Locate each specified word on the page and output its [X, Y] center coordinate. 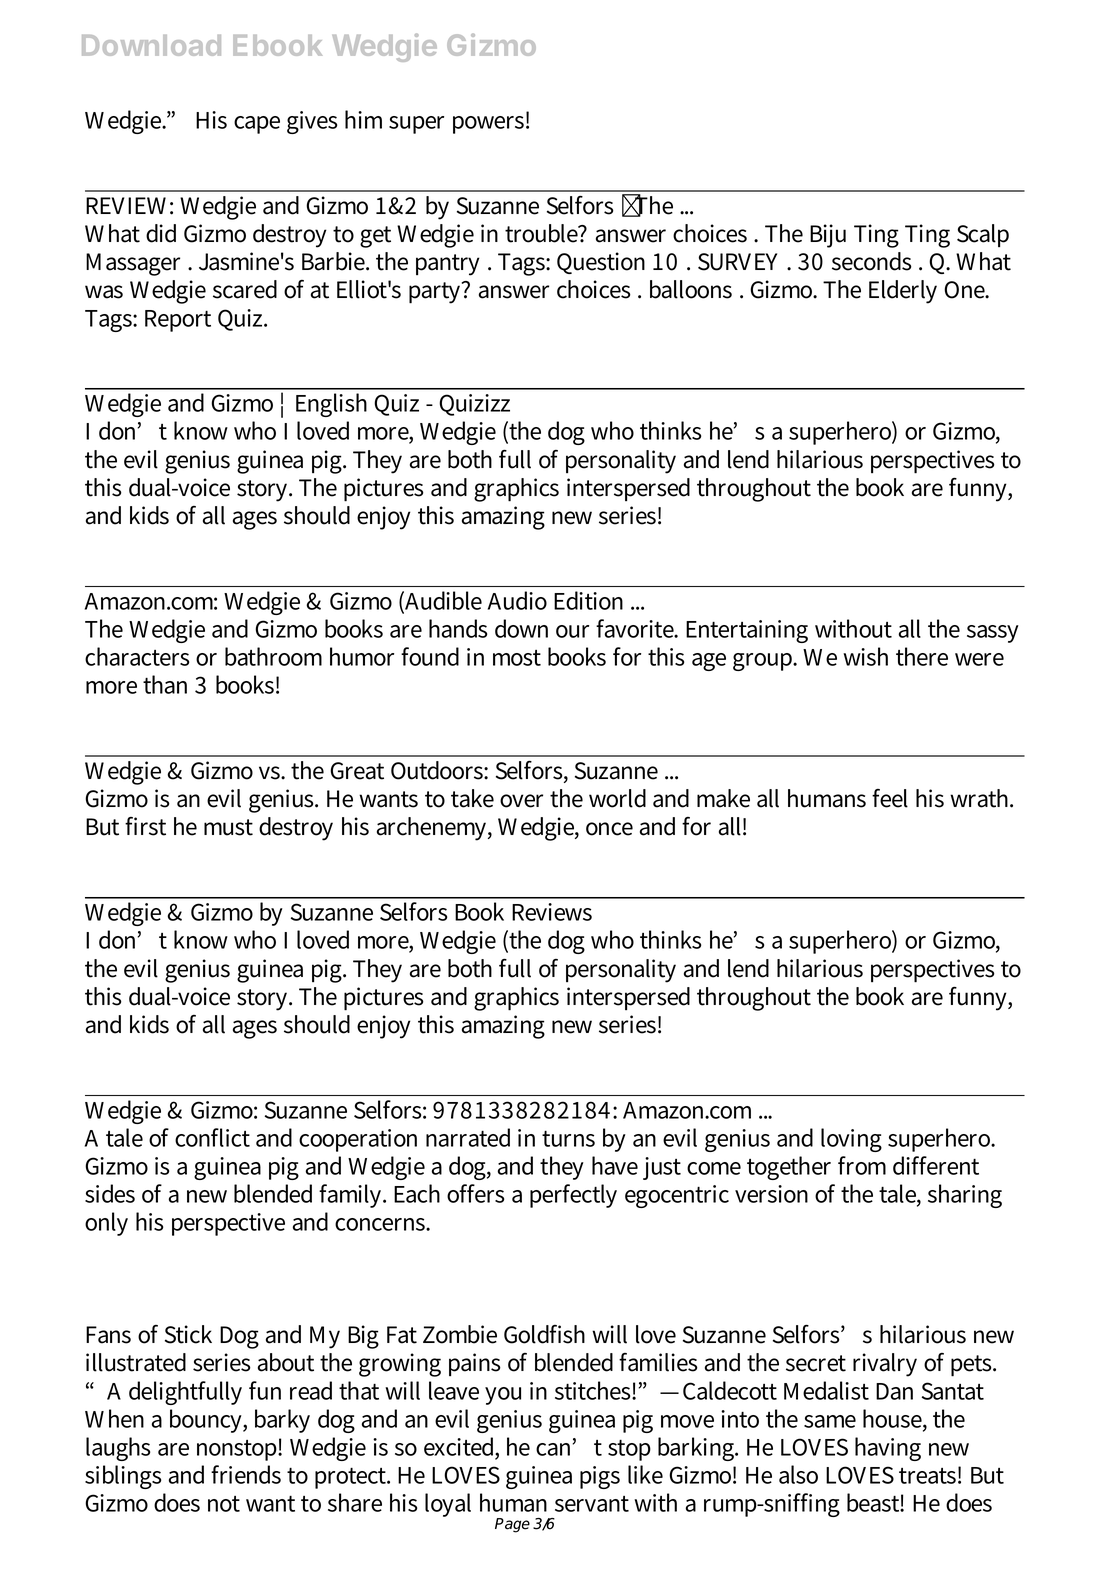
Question [601, 263]
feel [890, 798]
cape [257, 125]
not [224, 1504]
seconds [872, 261]
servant [592, 1504]
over [521, 801]
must [228, 827]
